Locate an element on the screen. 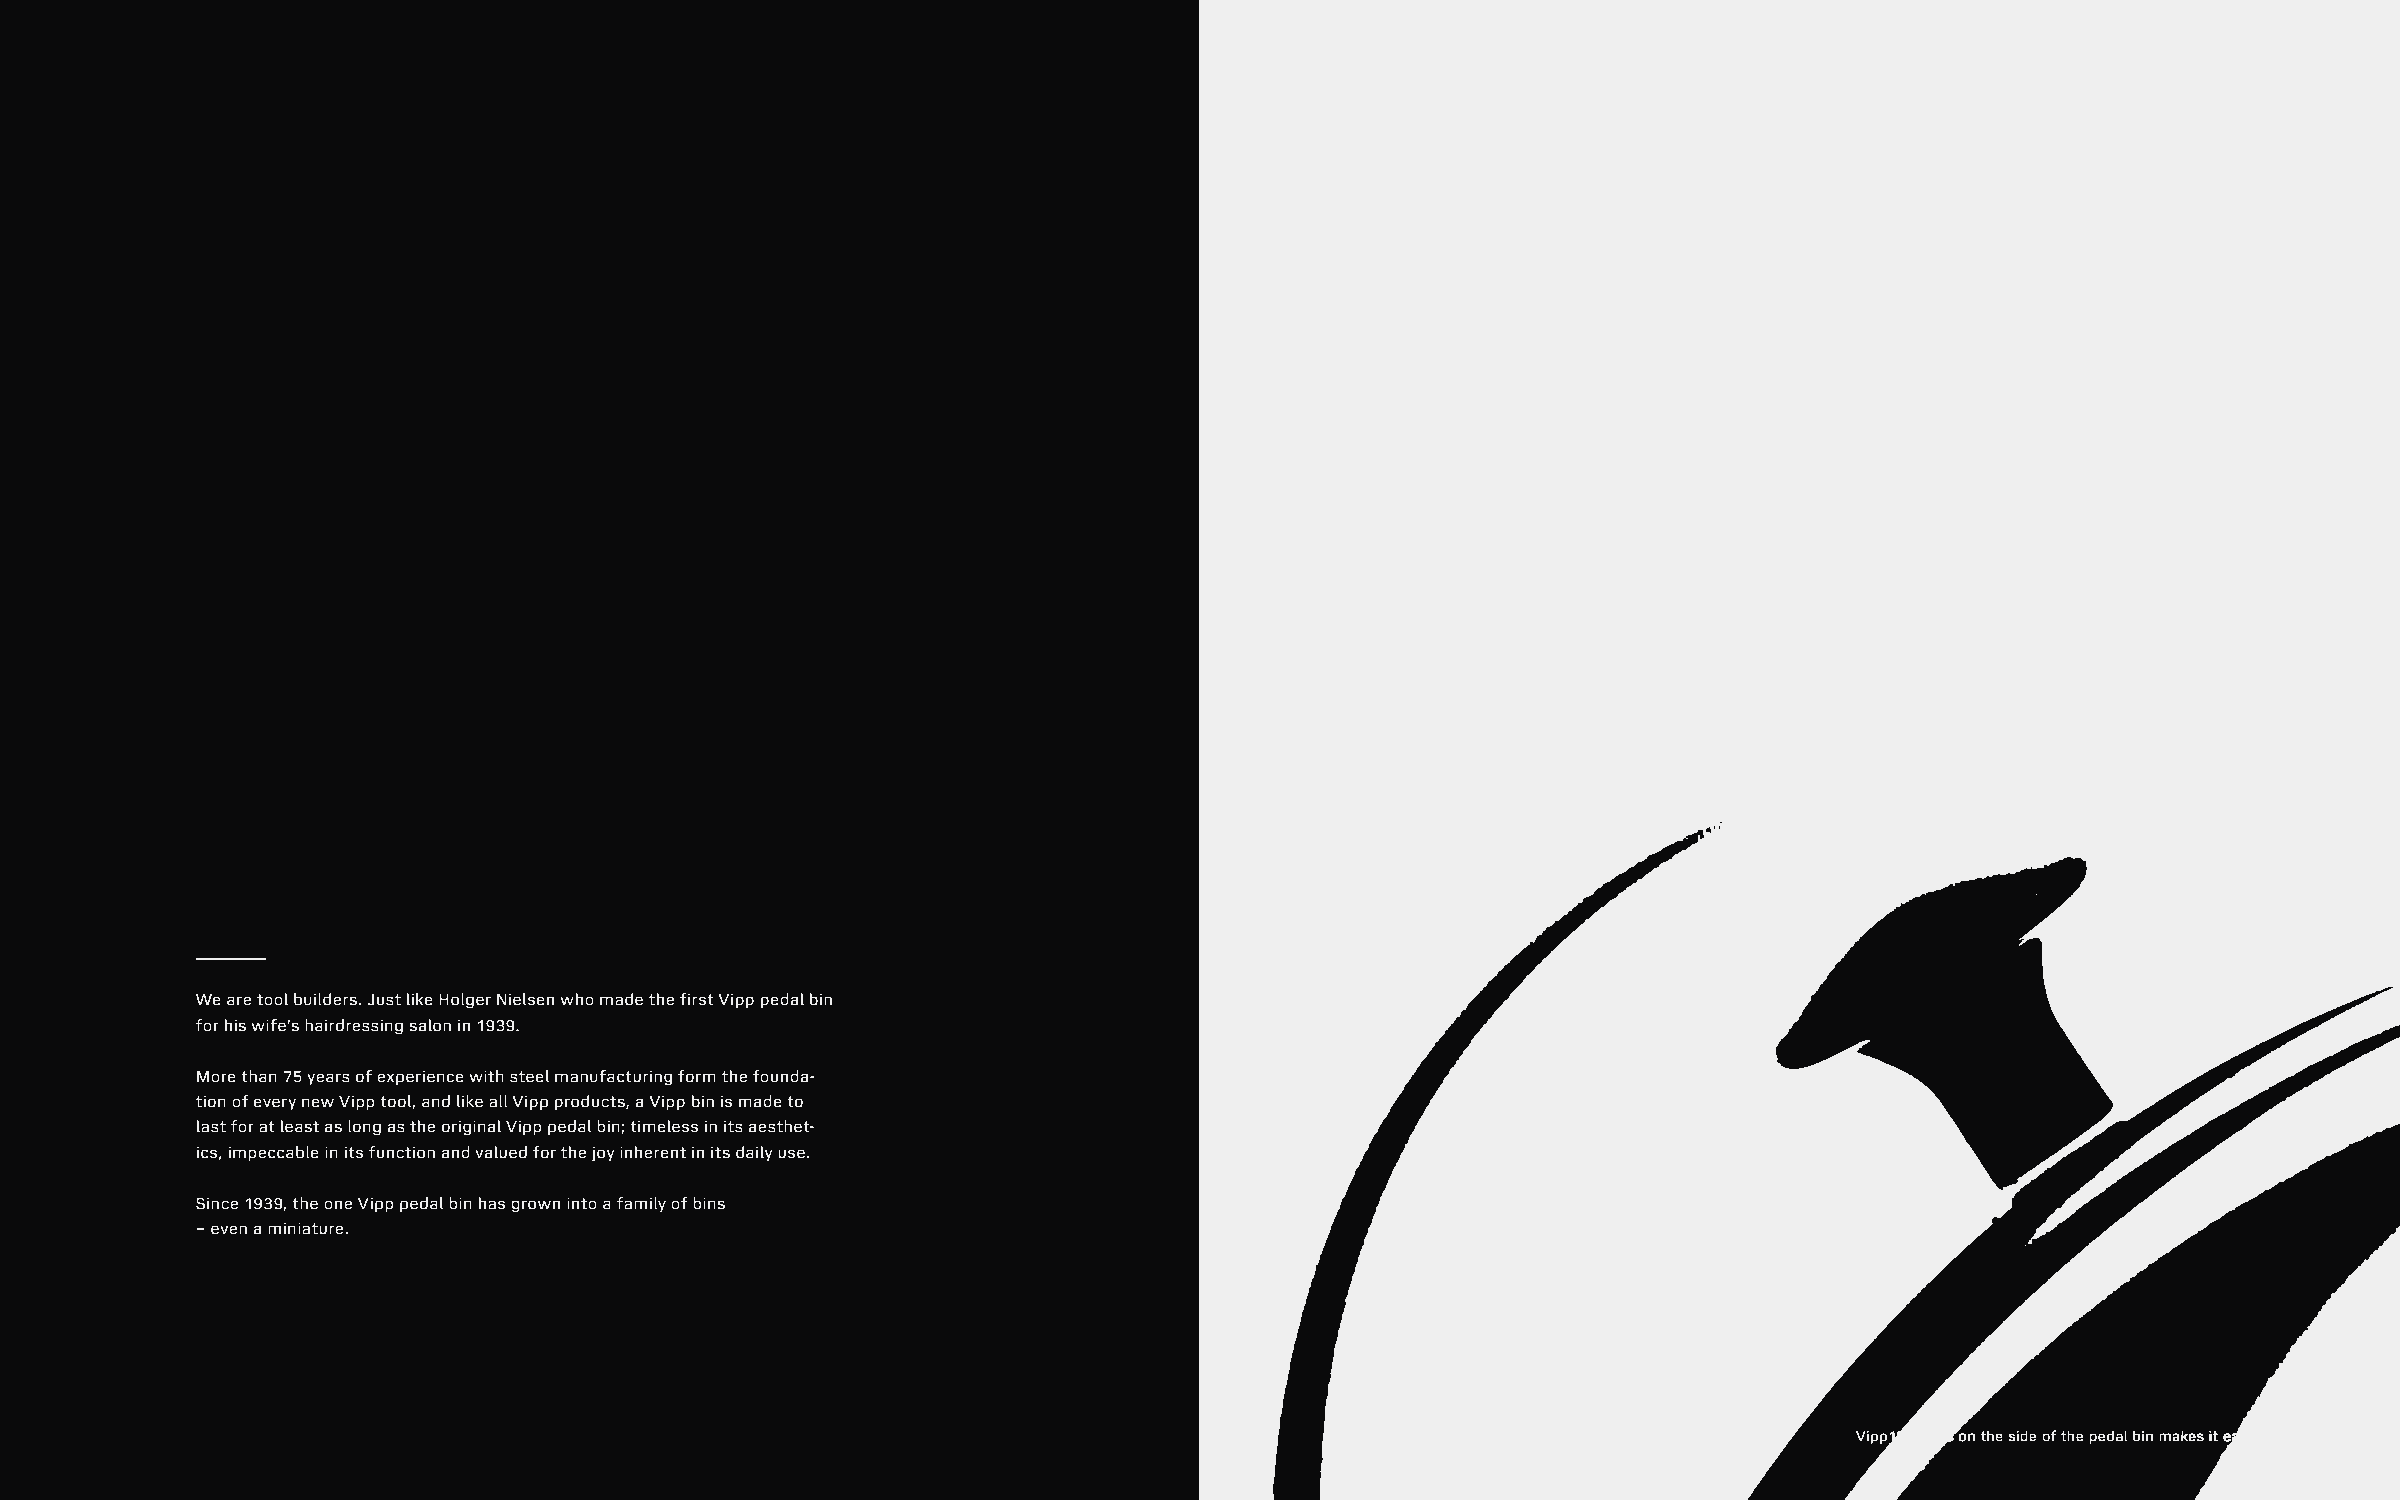 Image resolution: width=2400 pixels, height=1500 pixels. Holger is located at coordinates (465, 1001).
